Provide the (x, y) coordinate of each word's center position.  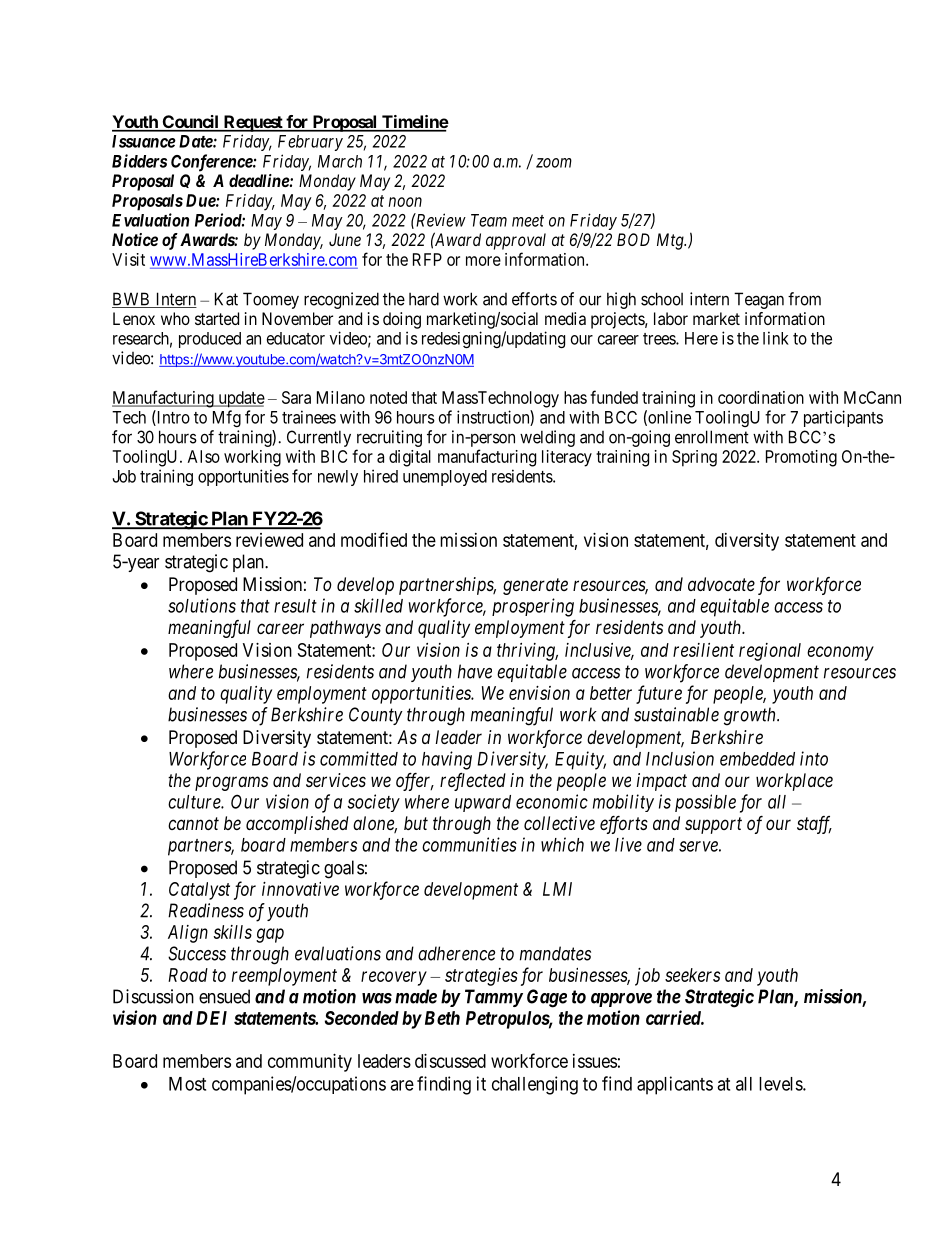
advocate (721, 584)
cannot (193, 823)
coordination (761, 397)
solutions (202, 605)
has (575, 397)
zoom (554, 163)
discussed (450, 1061)
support (713, 825)
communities (469, 844)
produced (210, 340)
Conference (212, 163)
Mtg (671, 241)
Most (187, 1084)
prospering (533, 607)
